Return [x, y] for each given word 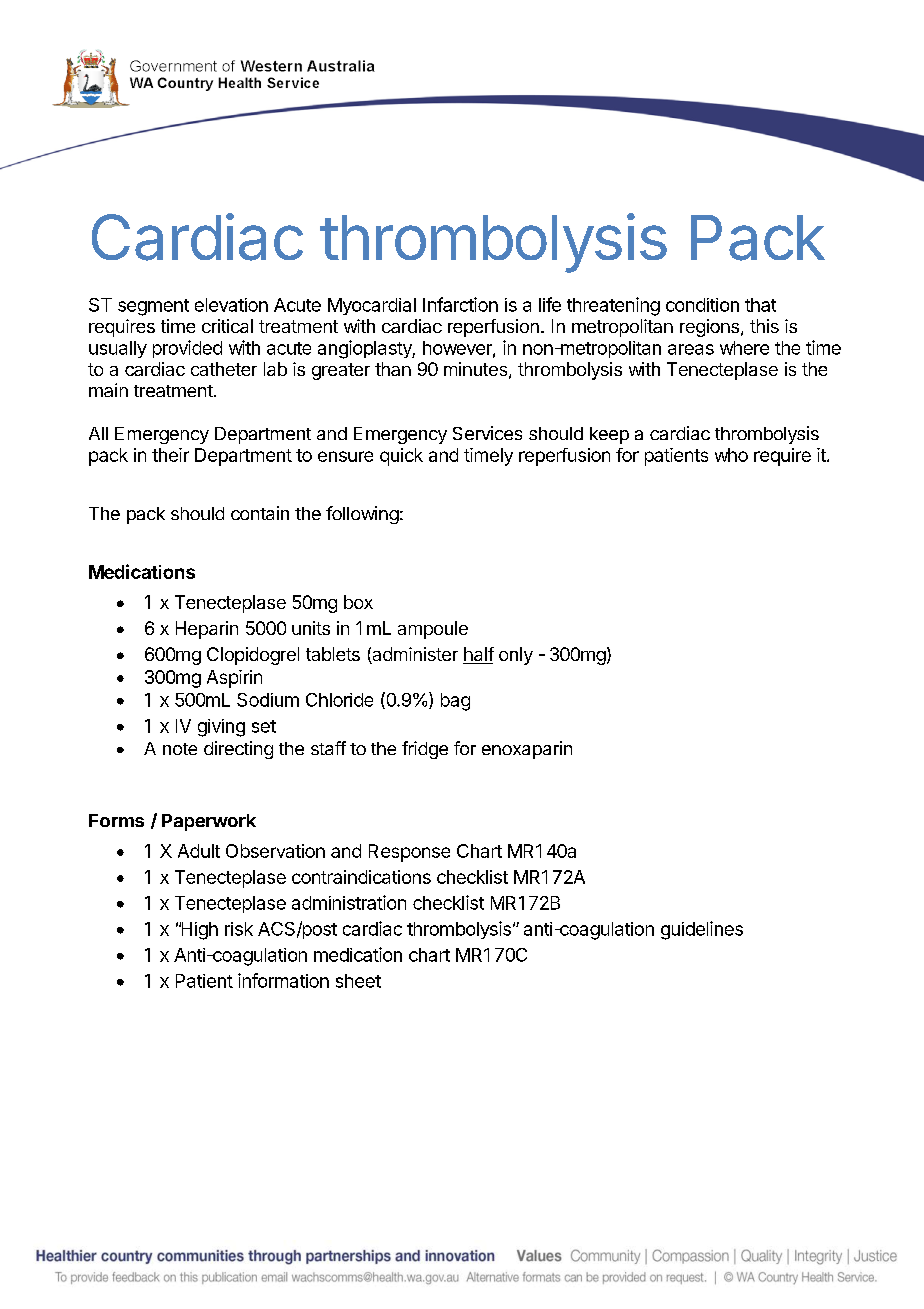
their [170, 455]
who [731, 455]
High [198, 931]
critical [227, 326]
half [478, 655]
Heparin [207, 630]
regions [709, 328]
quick [401, 457]
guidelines [702, 930]
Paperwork [209, 822]
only [516, 656]
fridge [425, 750]
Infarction [460, 304]
